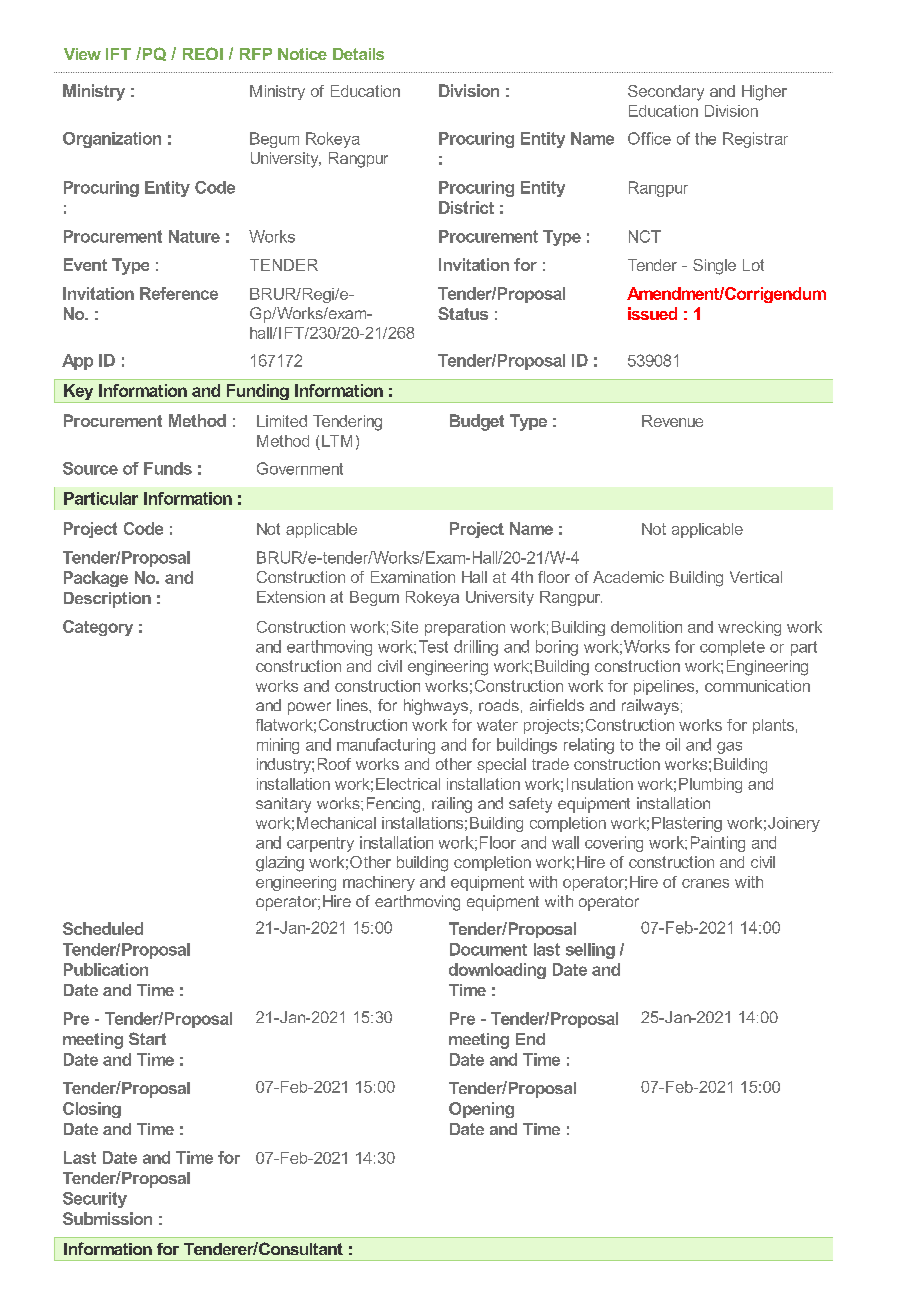 The width and height of the screenshot is (924, 1308). Describe the element at coordinates (358, 54) in the screenshot. I see `Details` at that location.
